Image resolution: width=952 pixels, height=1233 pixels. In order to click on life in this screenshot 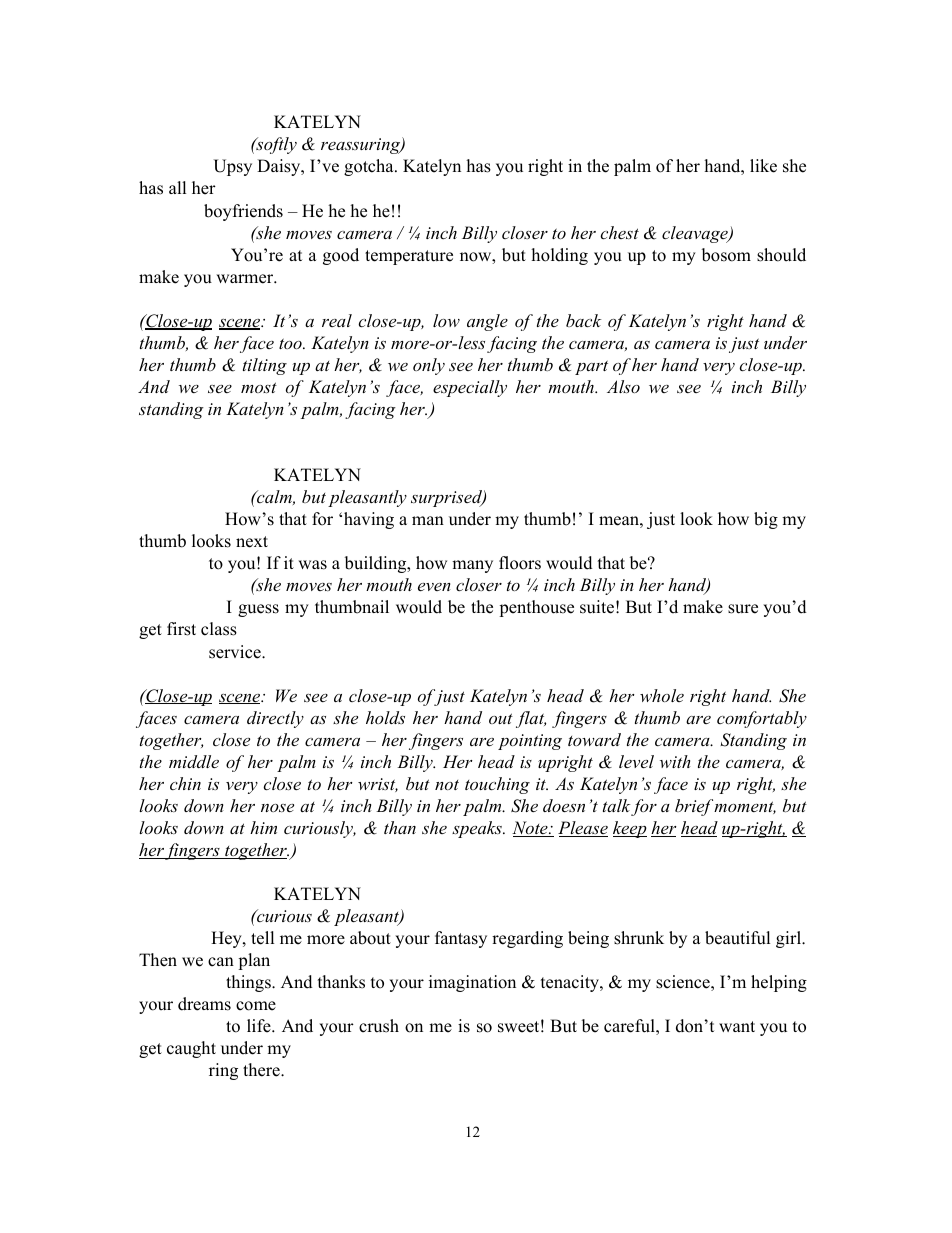, I will do `click(260, 1026)`.
